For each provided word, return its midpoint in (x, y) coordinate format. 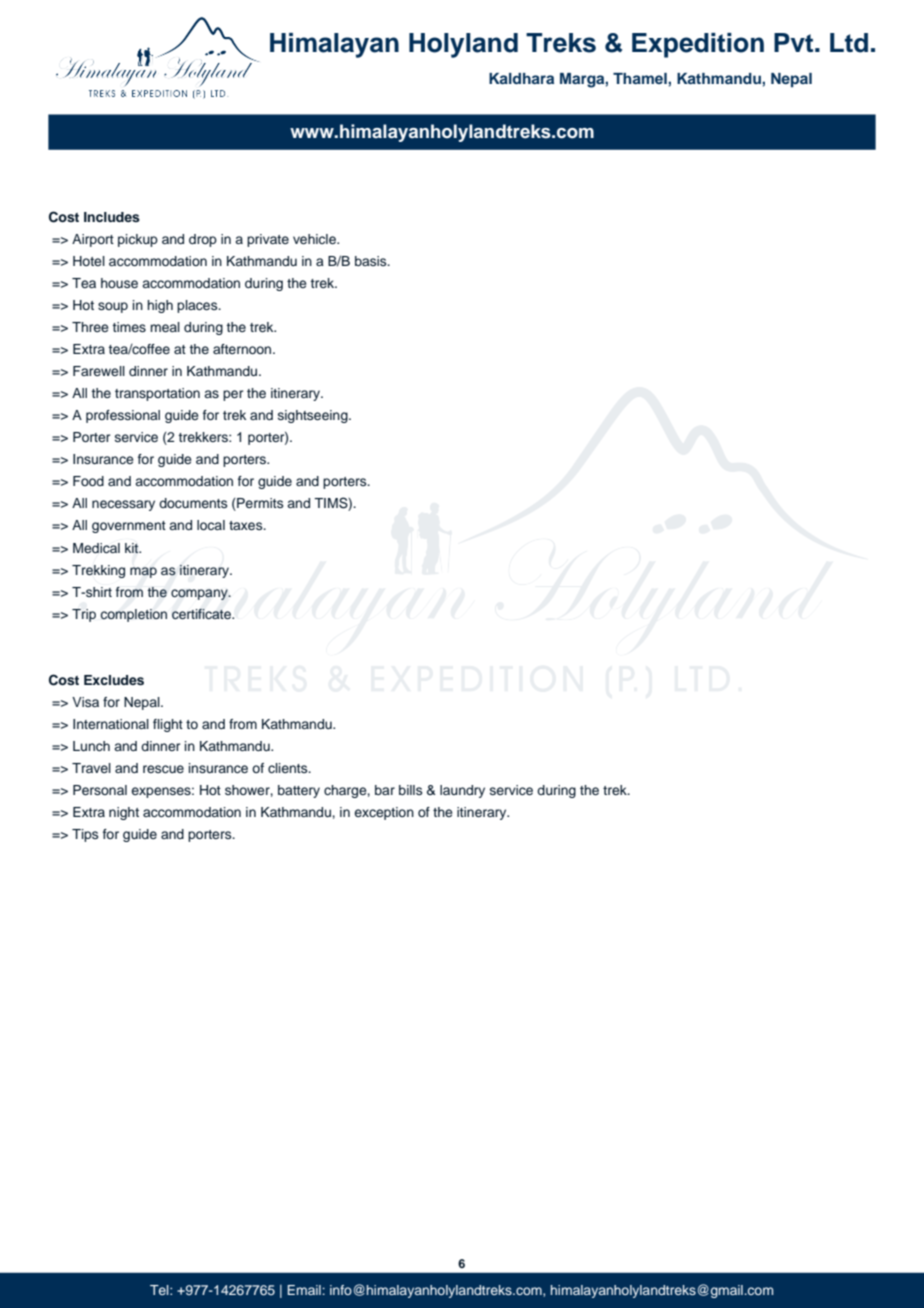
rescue (163, 769)
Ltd (849, 43)
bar (385, 790)
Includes (112, 217)
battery (299, 791)
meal (165, 327)
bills (410, 790)
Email (304, 1290)
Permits (259, 504)
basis (372, 261)
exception (384, 813)
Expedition (698, 45)
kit (133, 548)
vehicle (315, 239)
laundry (462, 791)
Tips (85, 835)
